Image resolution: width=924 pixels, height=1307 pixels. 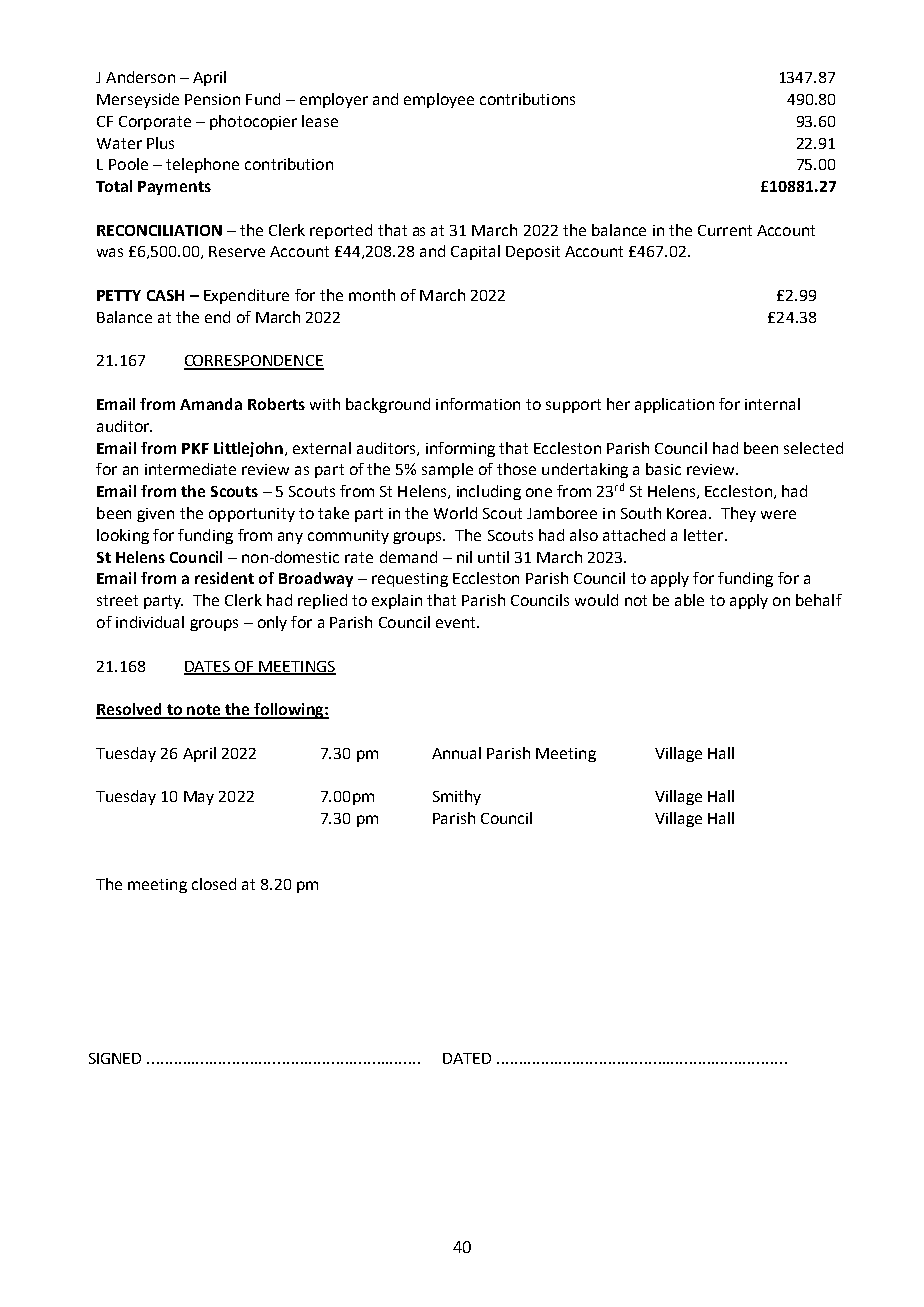 What do you see at coordinates (478, 404) in the document?
I see `information` at bounding box center [478, 404].
